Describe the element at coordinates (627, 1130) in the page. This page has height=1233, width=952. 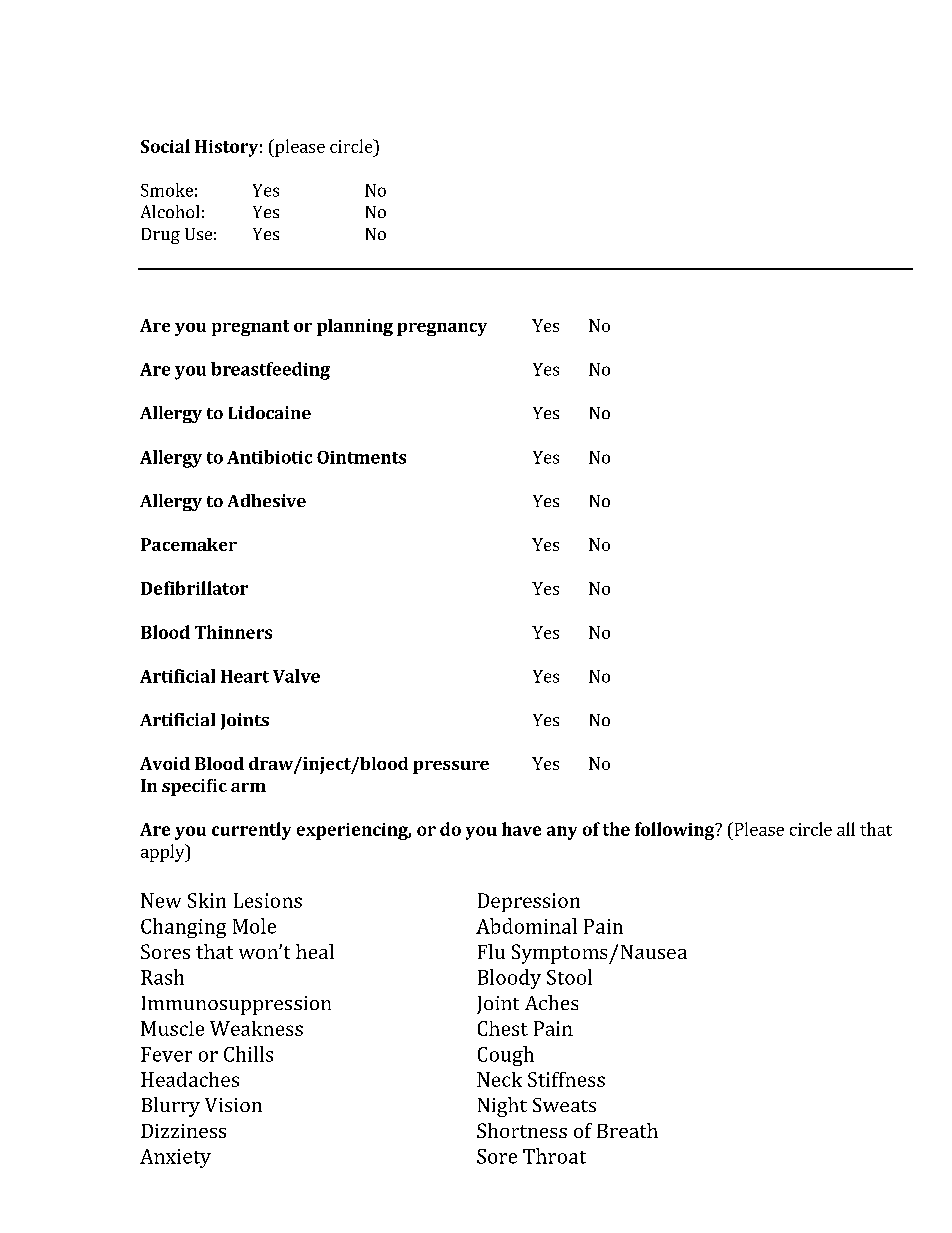
I see `Breath` at that location.
